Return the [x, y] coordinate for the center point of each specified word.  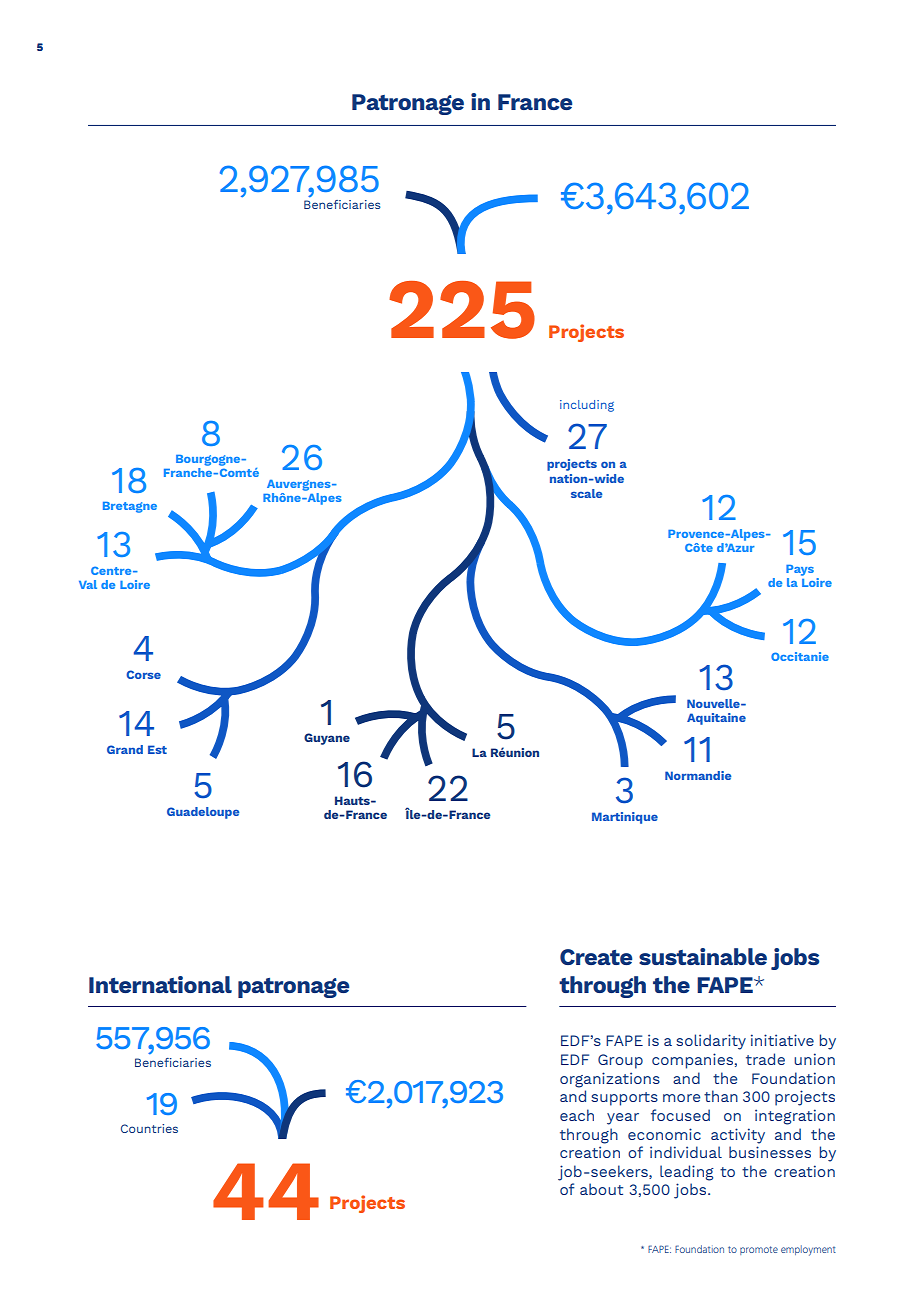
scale [587, 493]
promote [759, 1250]
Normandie [698, 775]
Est [157, 749]
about [601, 1189]
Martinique [625, 818]
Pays [800, 570]
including [587, 406]
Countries [149, 1128]
